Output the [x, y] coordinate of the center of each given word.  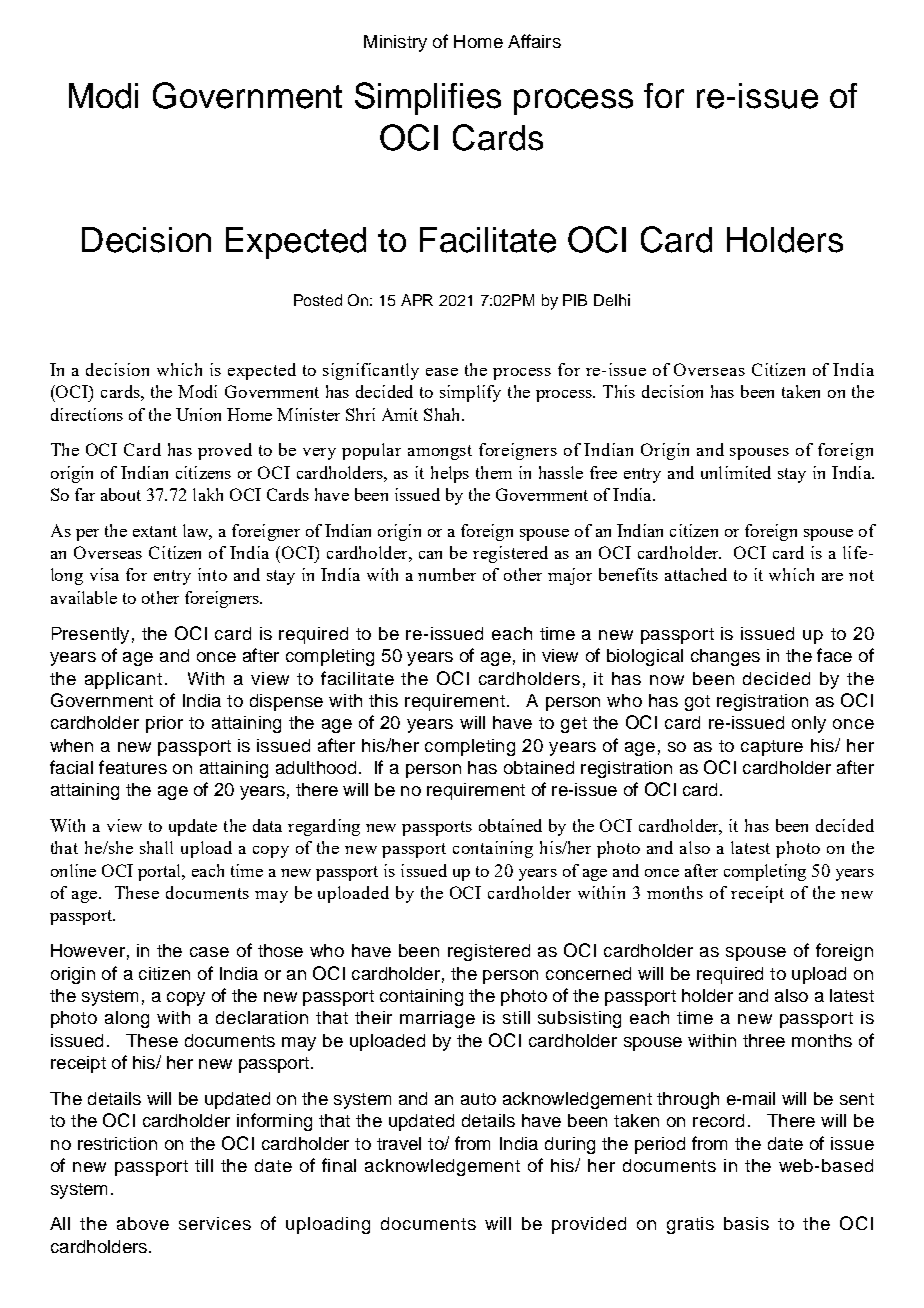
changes [725, 657]
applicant [123, 680]
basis [746, 1223]
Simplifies [428, 98]
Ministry [395, 43]
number [447, 574]
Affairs [534, 41]
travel [399, 1143]
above [143, 1223]
